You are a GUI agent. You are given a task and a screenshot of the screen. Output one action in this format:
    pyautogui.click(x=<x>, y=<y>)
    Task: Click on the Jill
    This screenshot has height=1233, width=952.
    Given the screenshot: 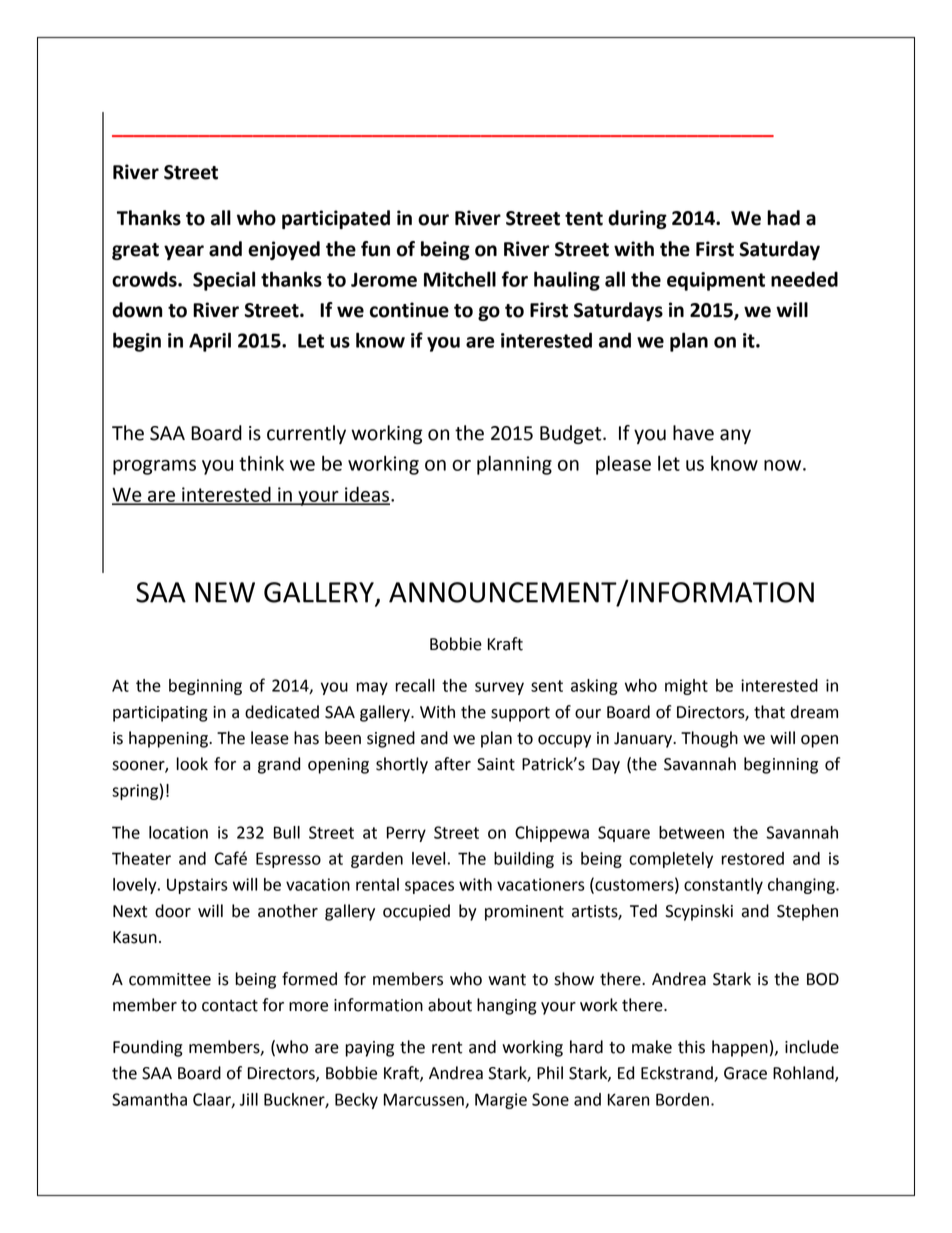 What is the action you would take?
    pyautogui.click(x=249, y=1099)
